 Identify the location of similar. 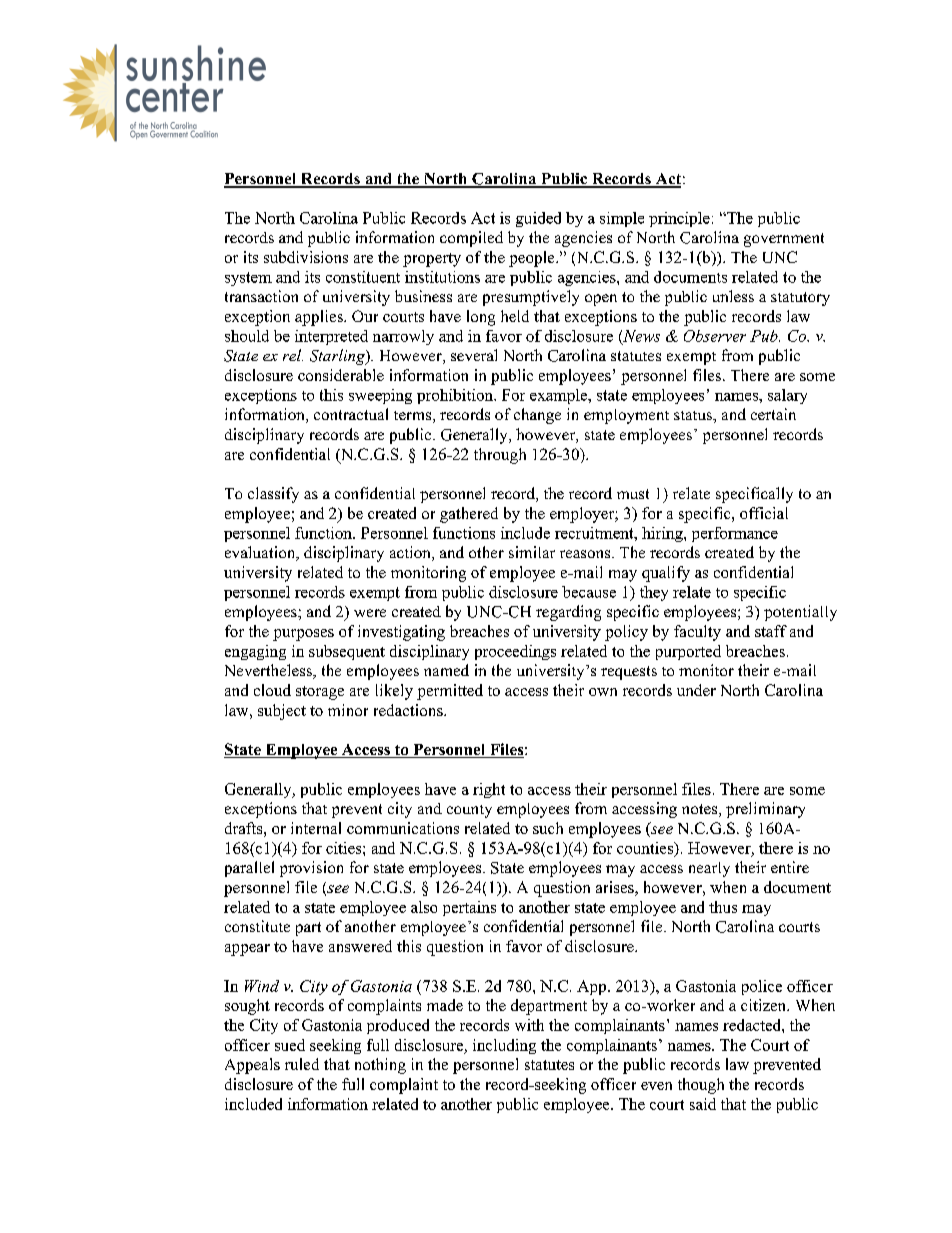
(532, 552).
